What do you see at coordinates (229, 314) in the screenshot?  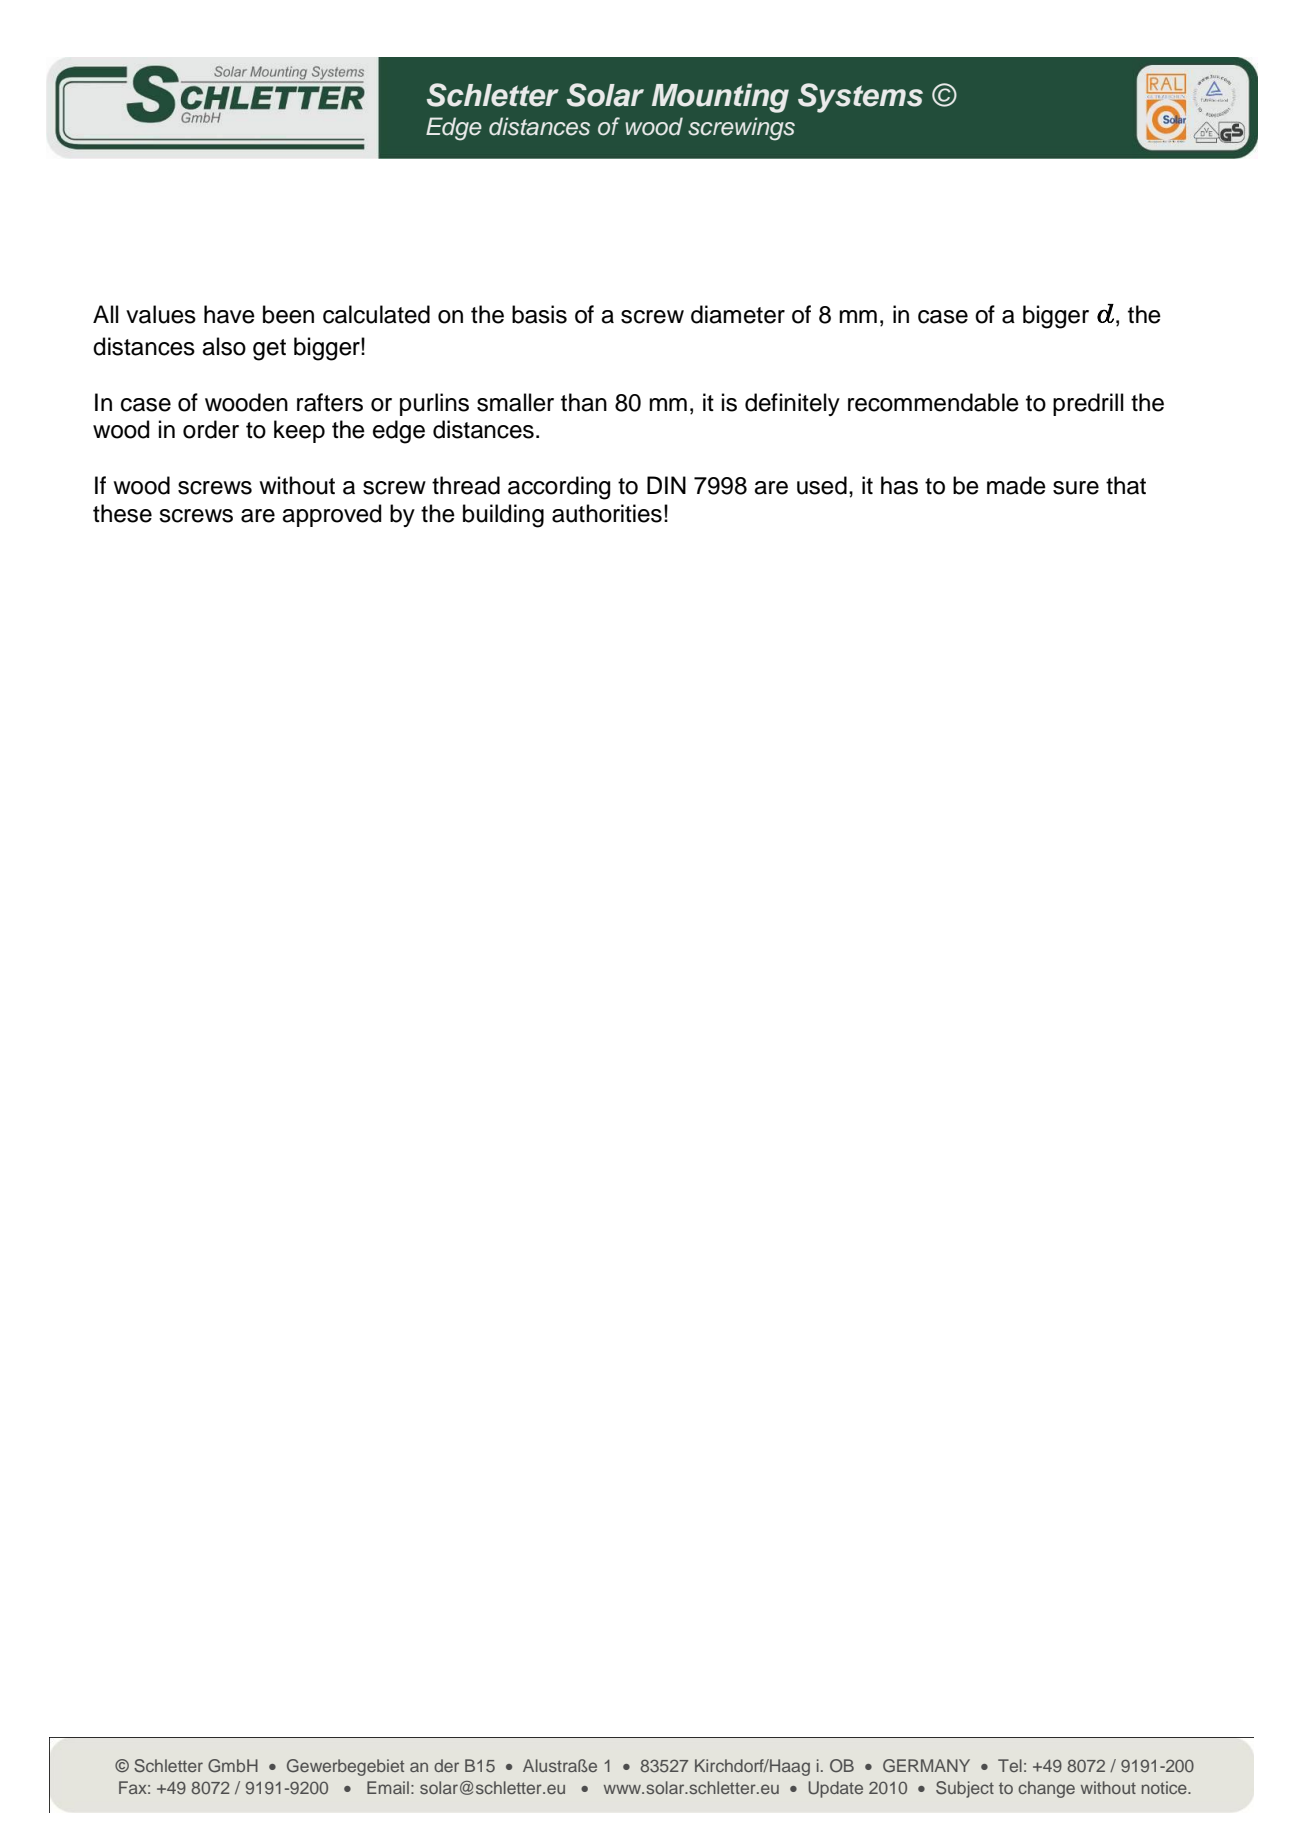 I see `have` at bounding box center [229, 314].
